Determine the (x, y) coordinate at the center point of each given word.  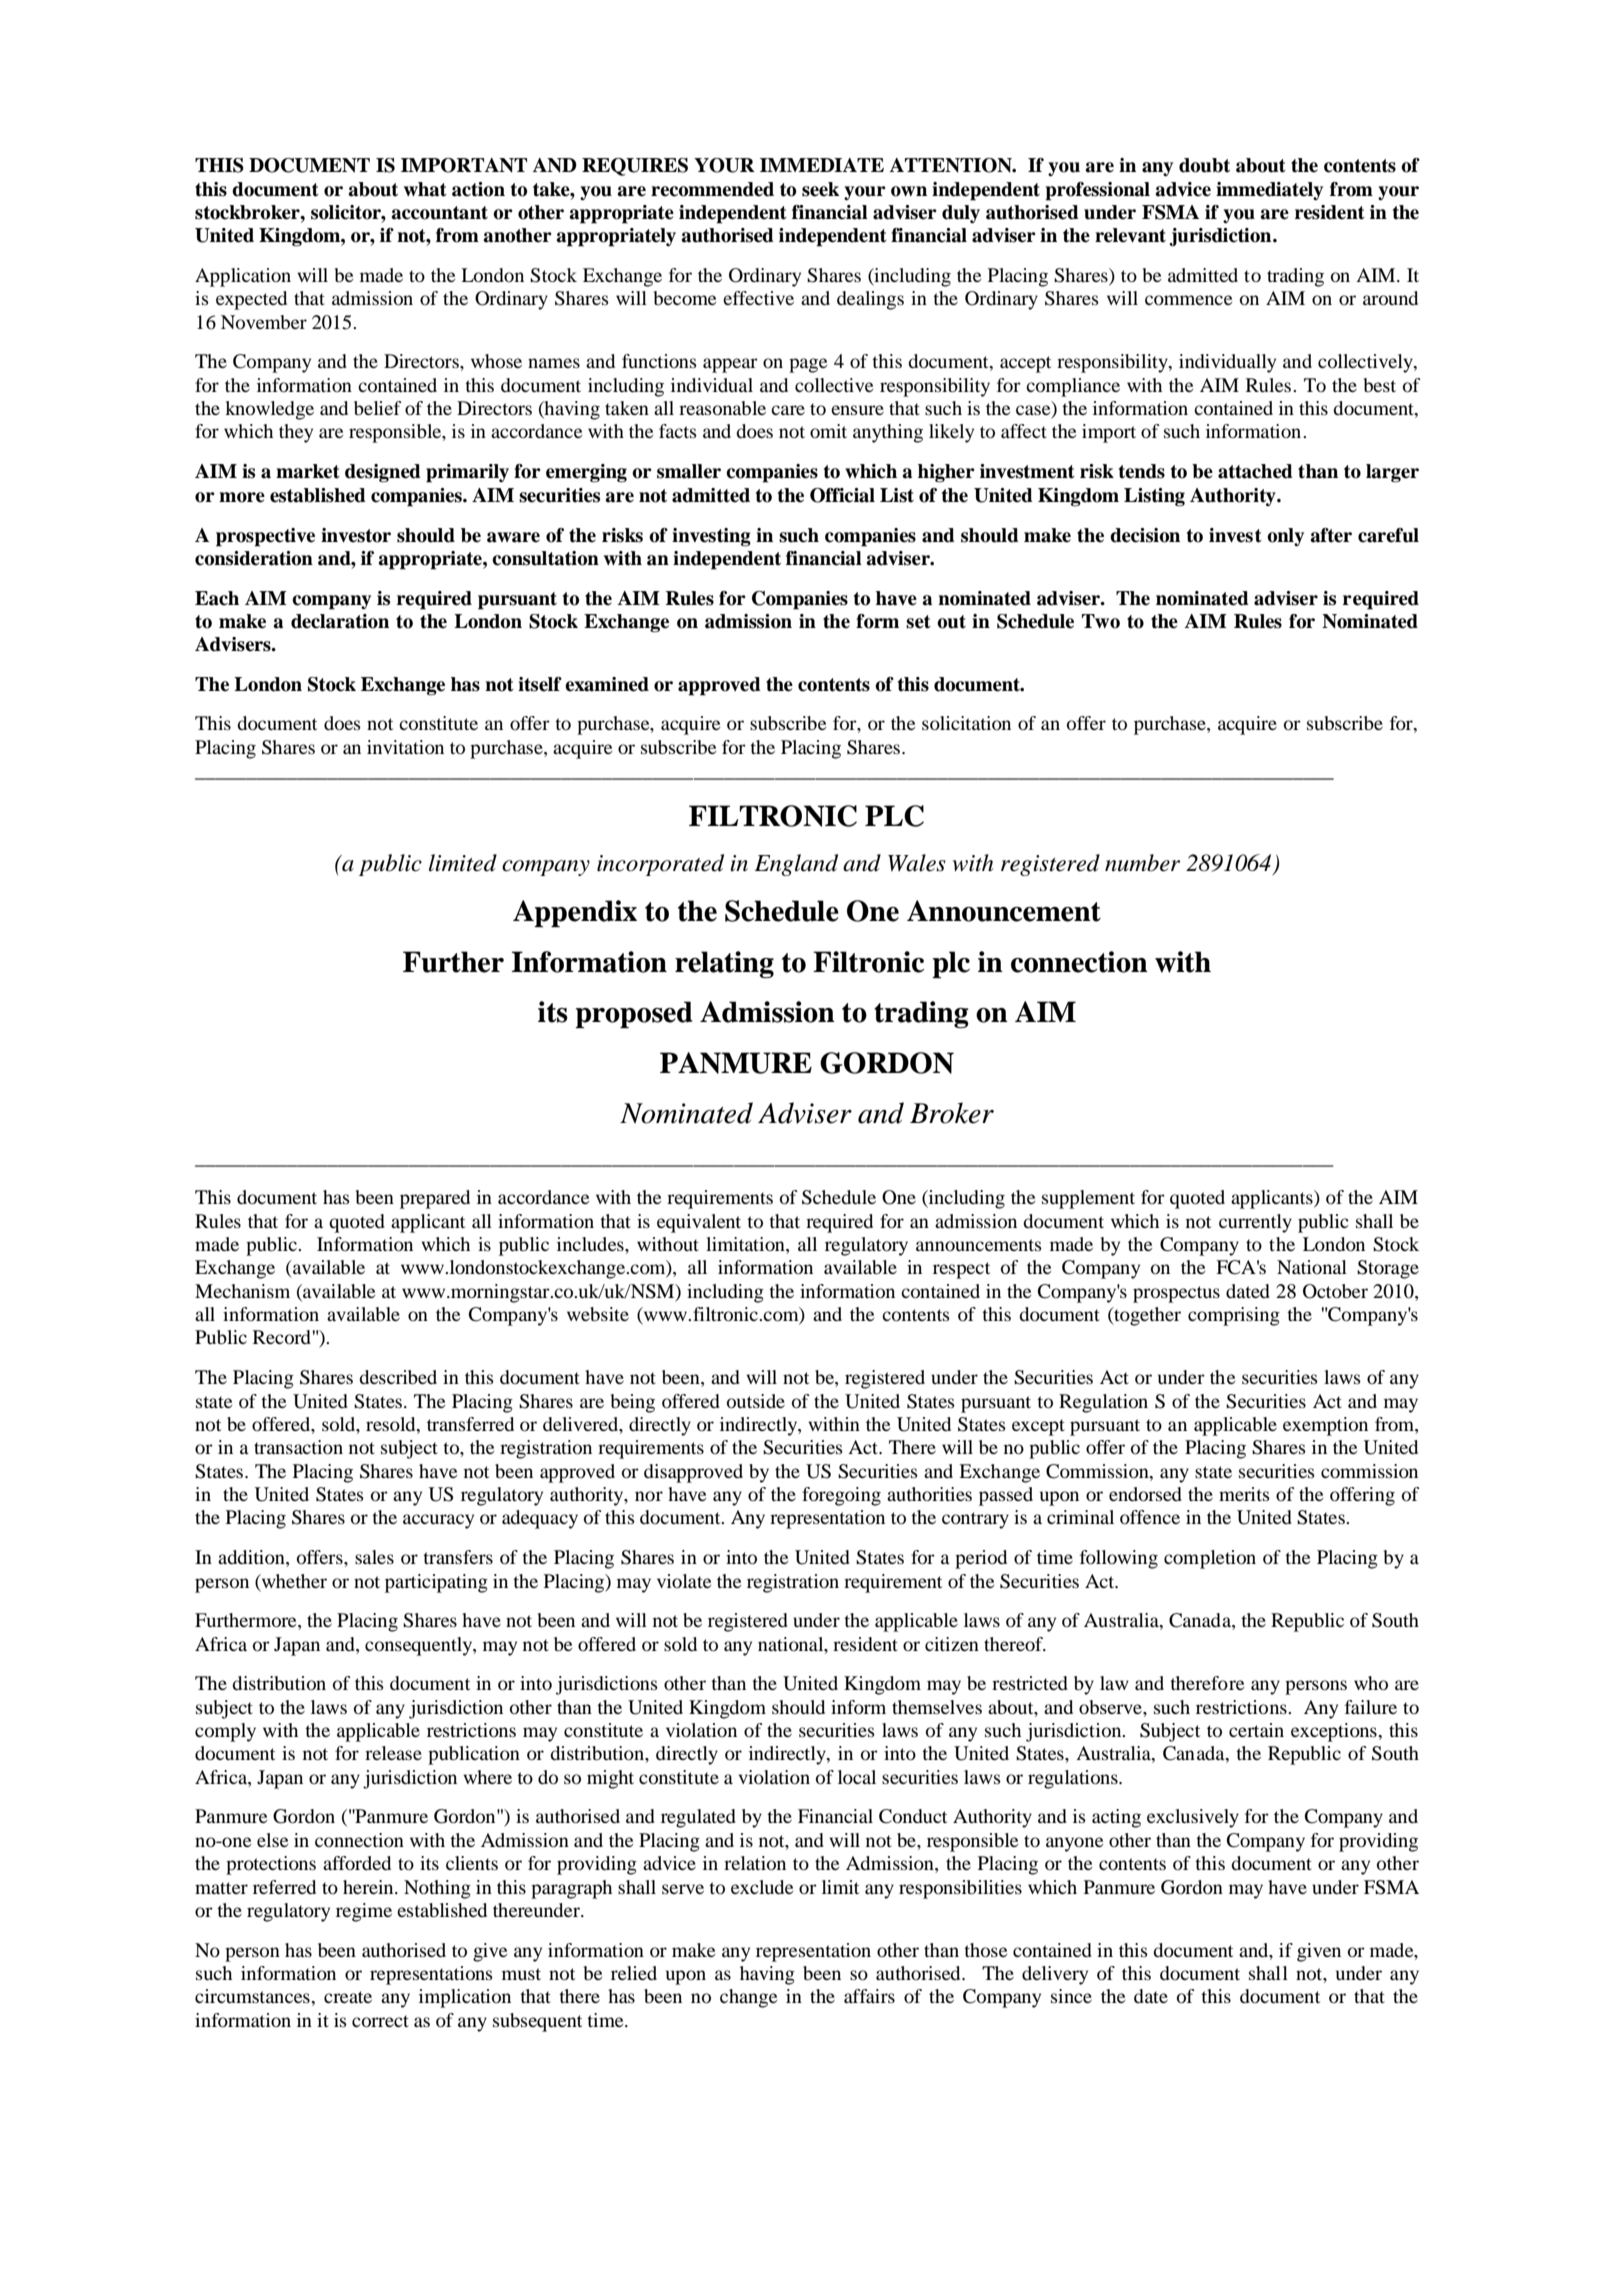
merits (1244, 1494)
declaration (340, 621)
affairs (869, 1996)
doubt (1204, 165)
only (1285, 537)
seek (820, 189)
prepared (435, 1199)
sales (374, 1557)
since (1071, 1996)
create (348, 1997)
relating (724, 964)
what (425, 189)
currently (1255, 1223)
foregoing (841, 1496)
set (918, 622)
